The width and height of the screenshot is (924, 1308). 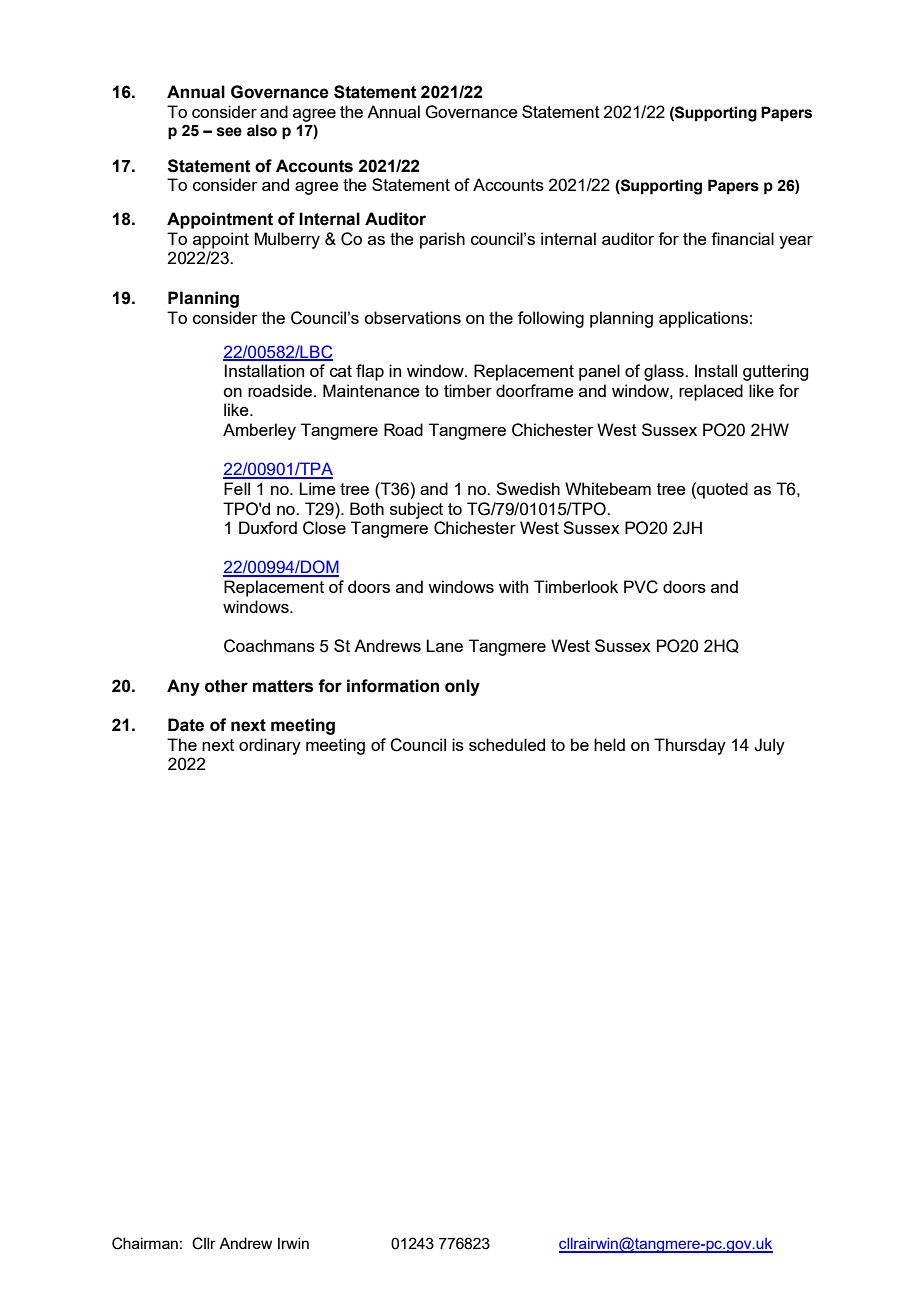 What do you see at coordinates (442, 240) in the screenshot?
I see `parish` at bounding box center [442, 240].
